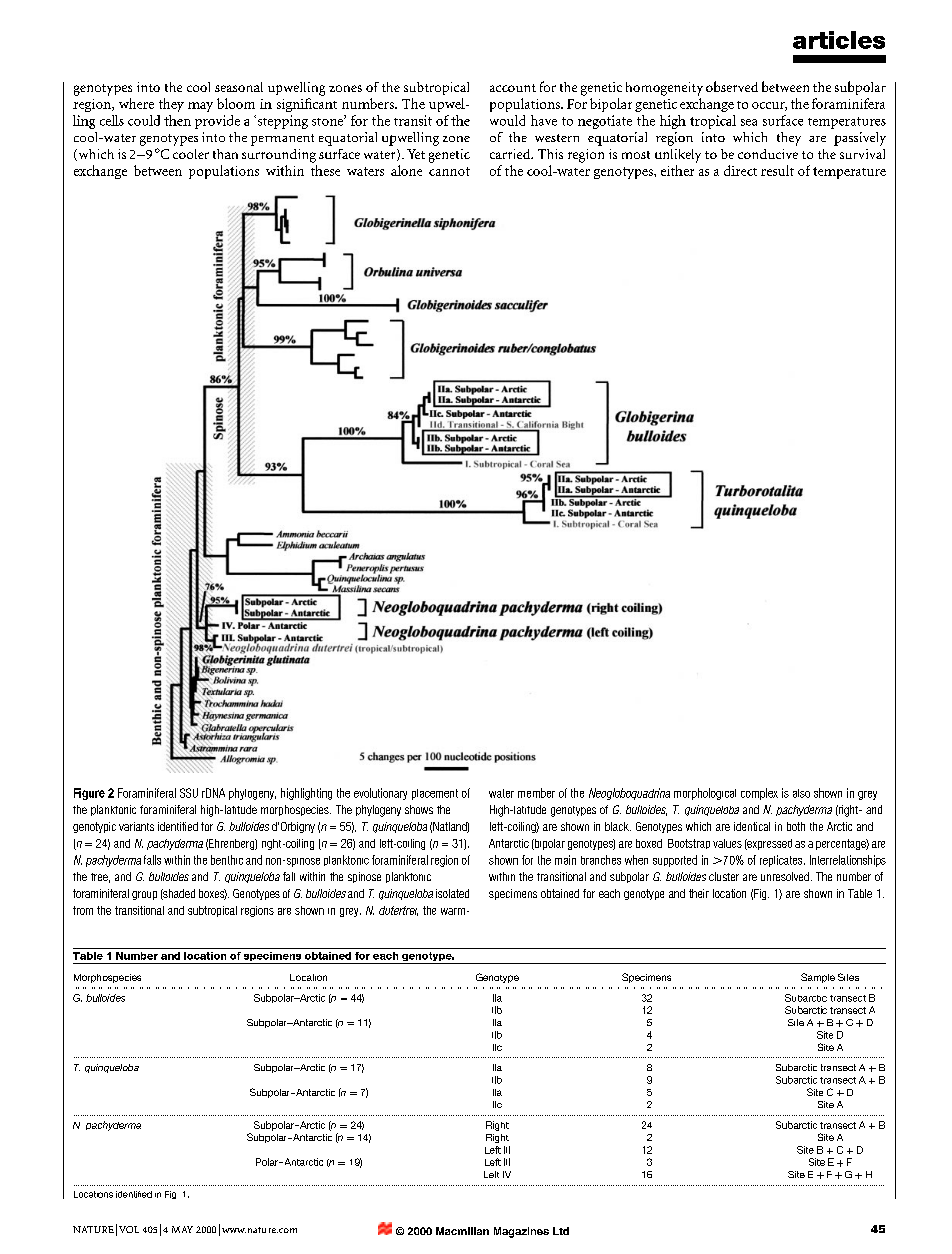 The height and width of the screenshot is (1254, 952). What do you see at coordinates (759, 794) in the screenshot?
I see `complex` at bounding box center [759, 794].
